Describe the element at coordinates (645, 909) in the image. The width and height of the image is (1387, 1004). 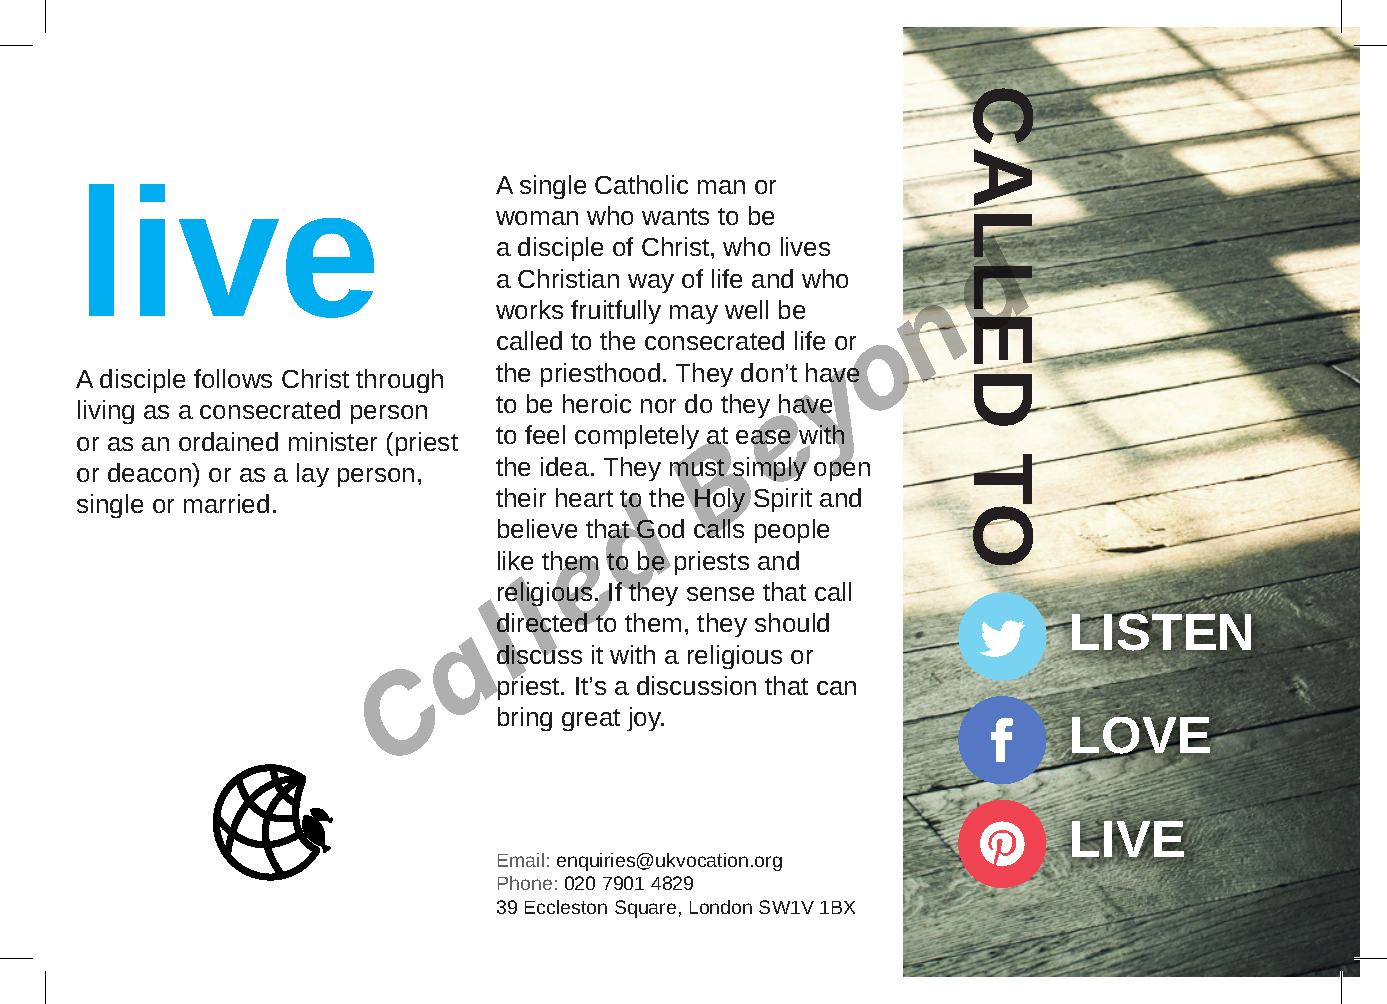
I see `Square` at that location.
